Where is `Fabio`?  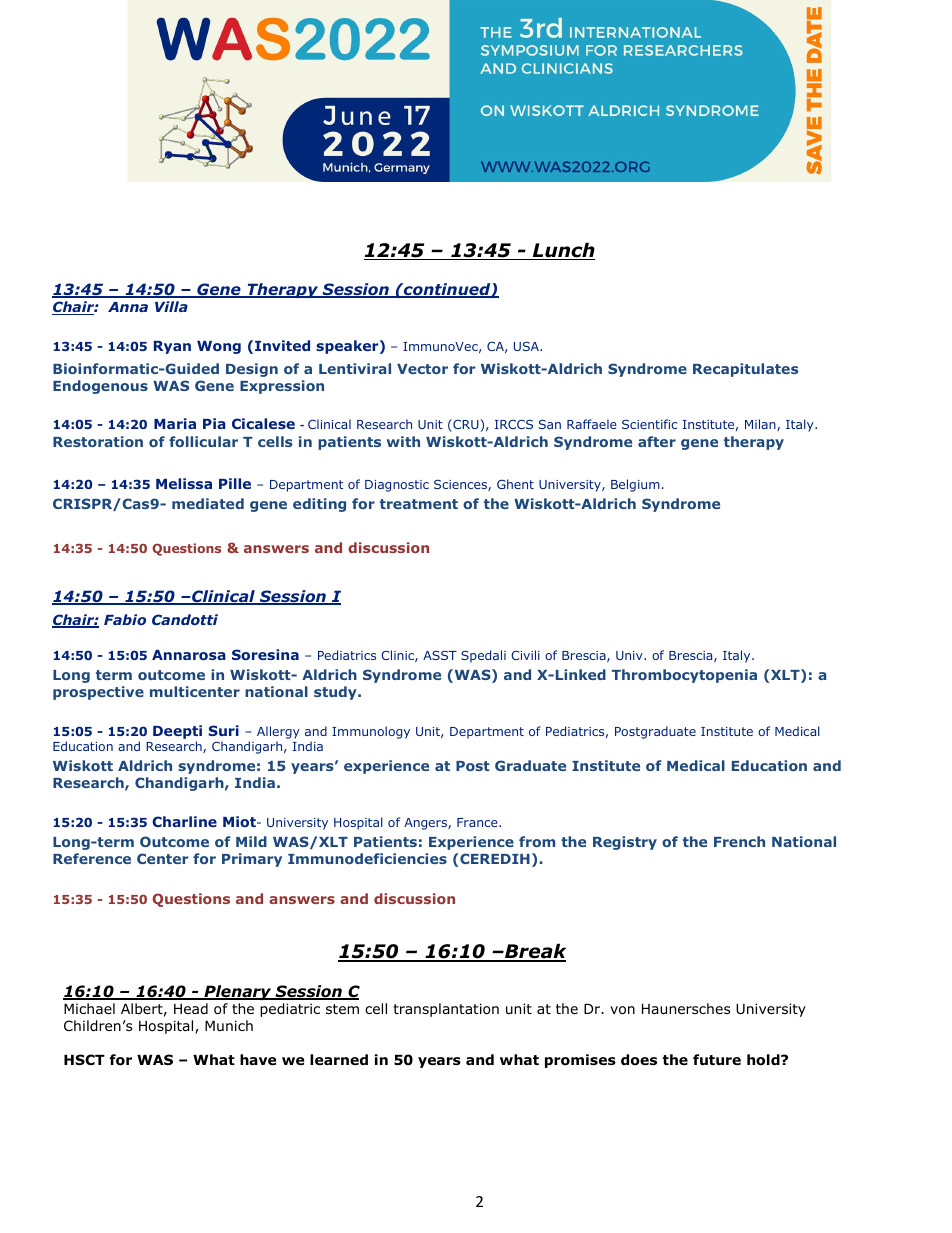
Fabio is located at coordinates (125, 619).
